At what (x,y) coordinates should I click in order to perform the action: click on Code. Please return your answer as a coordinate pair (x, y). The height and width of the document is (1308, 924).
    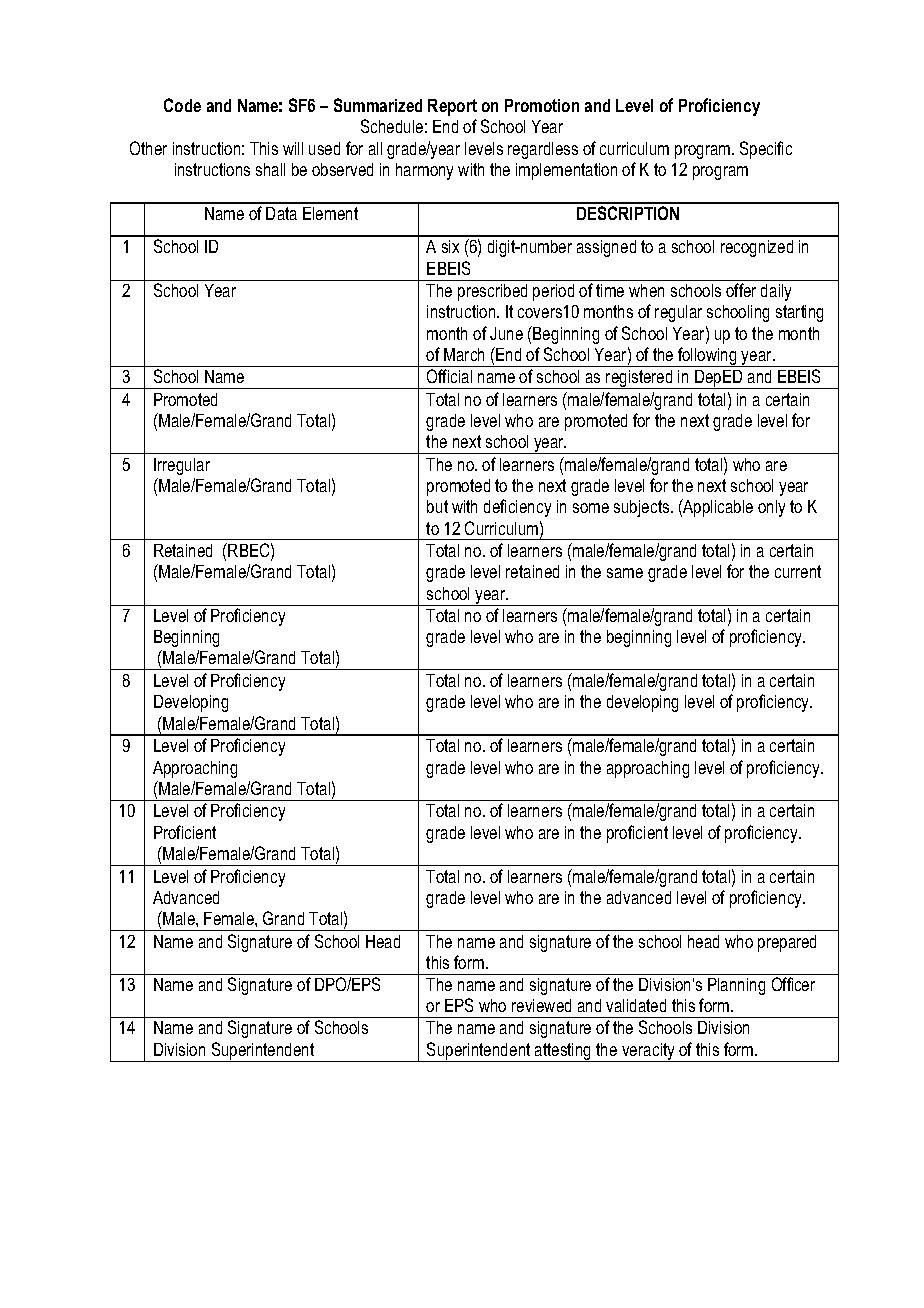
    Looking at the image, I should click on (182, 105).
